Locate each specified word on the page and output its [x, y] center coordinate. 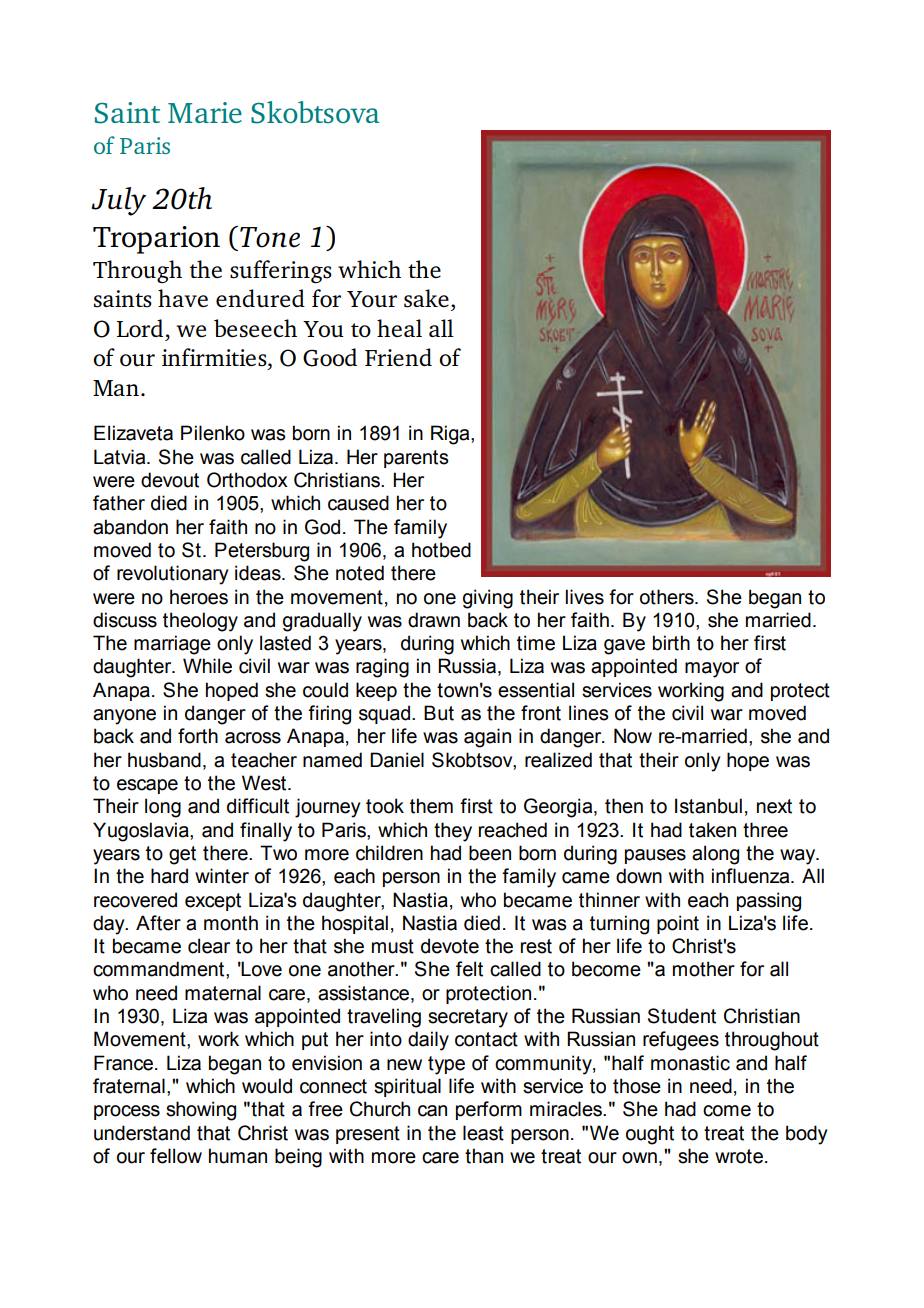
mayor [712, 670]
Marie [205, 112]
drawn [434, 620]
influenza [752, 876]
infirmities [215, 357]
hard [169, 876]
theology [200, 622]
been [490, 853]
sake [426, 298]
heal [399, 328]
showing [201, 1111]
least [483, 1133]
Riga [451, 435]
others [668, 597]
